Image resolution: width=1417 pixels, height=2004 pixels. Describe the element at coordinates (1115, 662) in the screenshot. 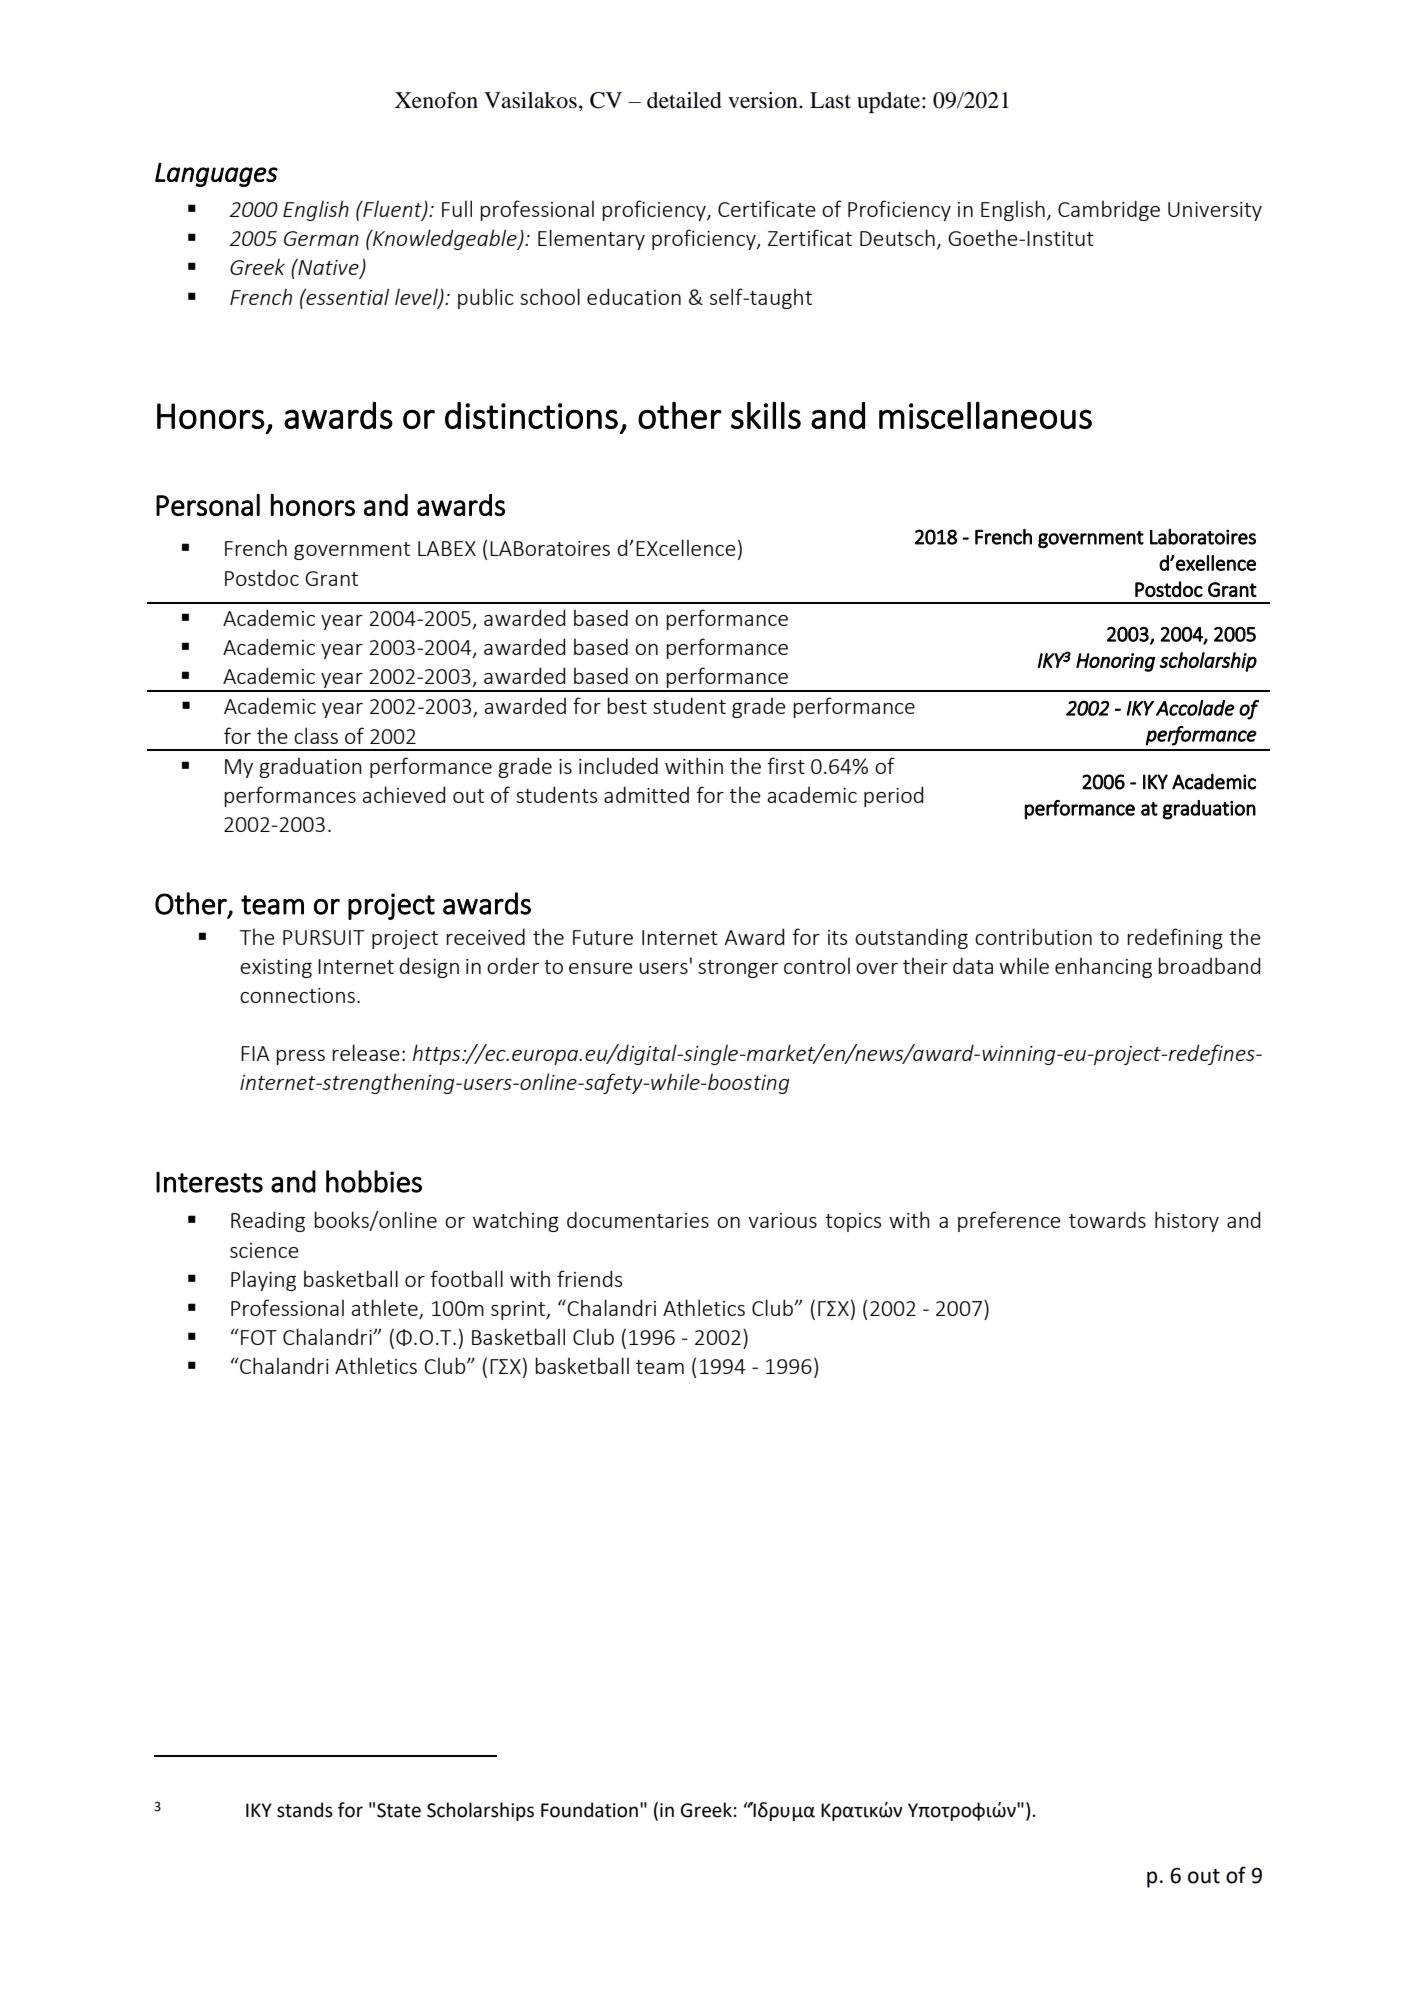

I see `Honoring` at that location.
